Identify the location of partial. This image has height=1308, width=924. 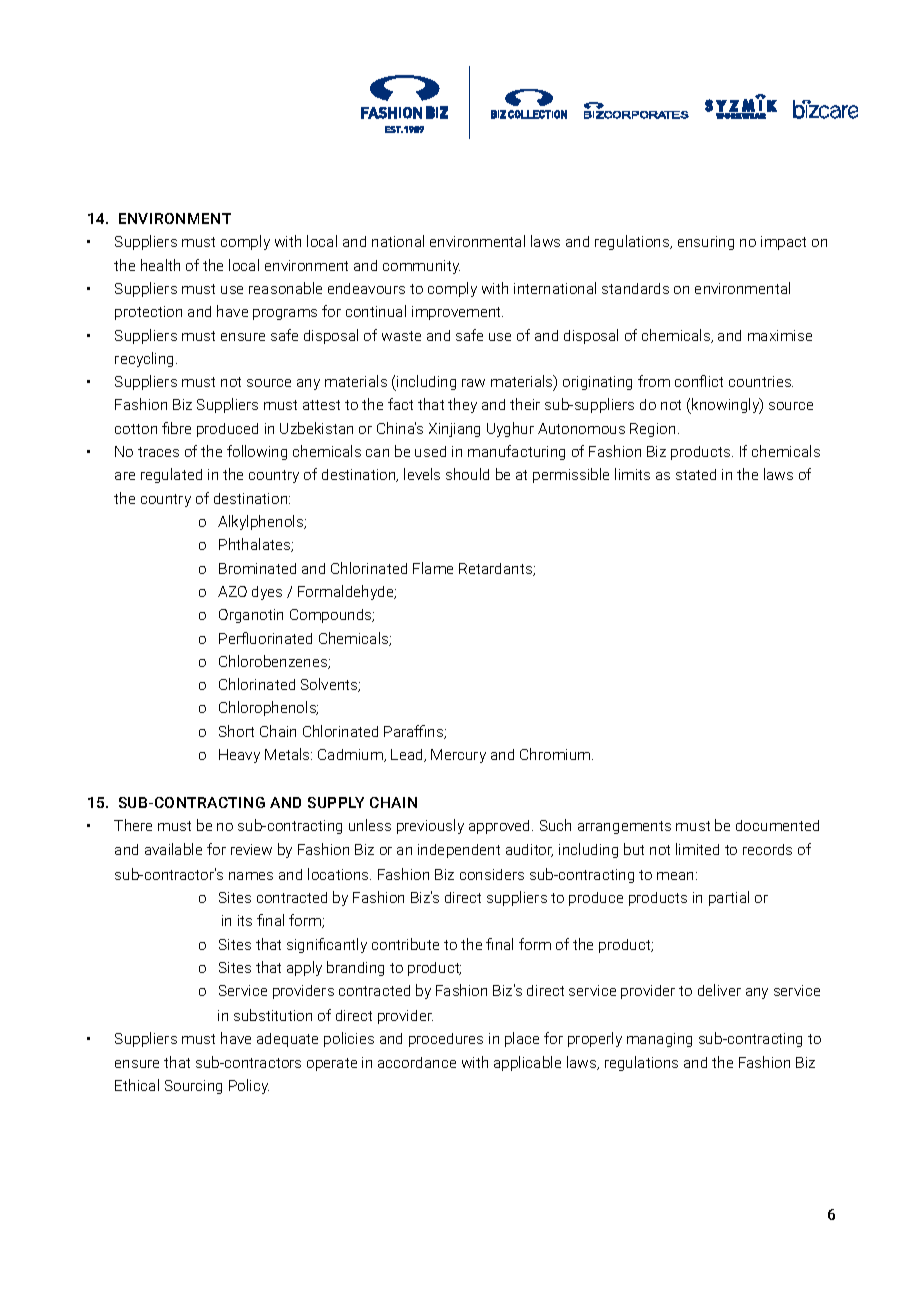
(729, 898).
